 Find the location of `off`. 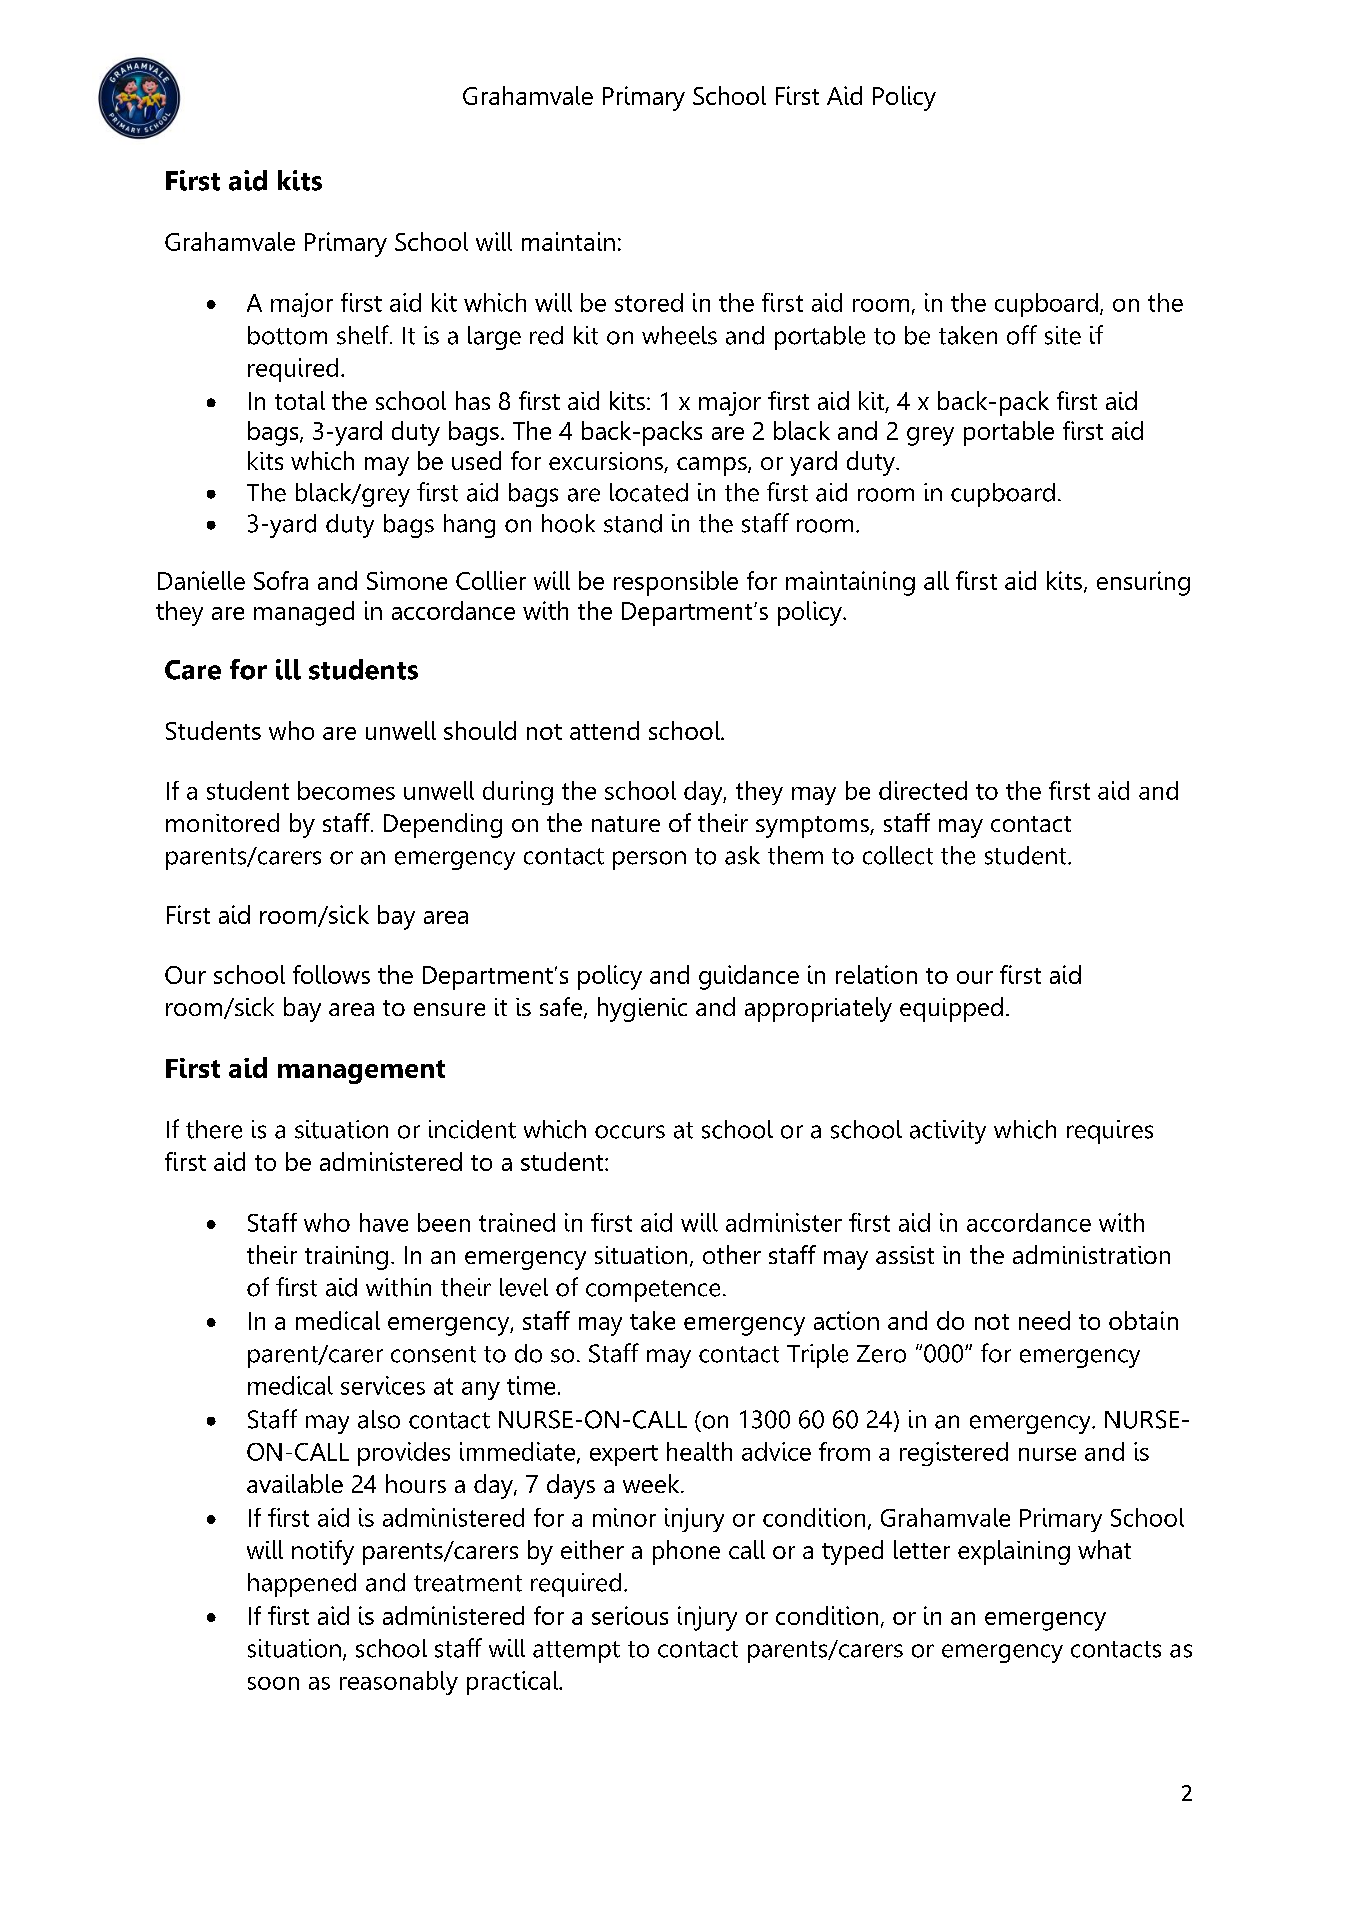

off is located at coordinates (1022, 335).
